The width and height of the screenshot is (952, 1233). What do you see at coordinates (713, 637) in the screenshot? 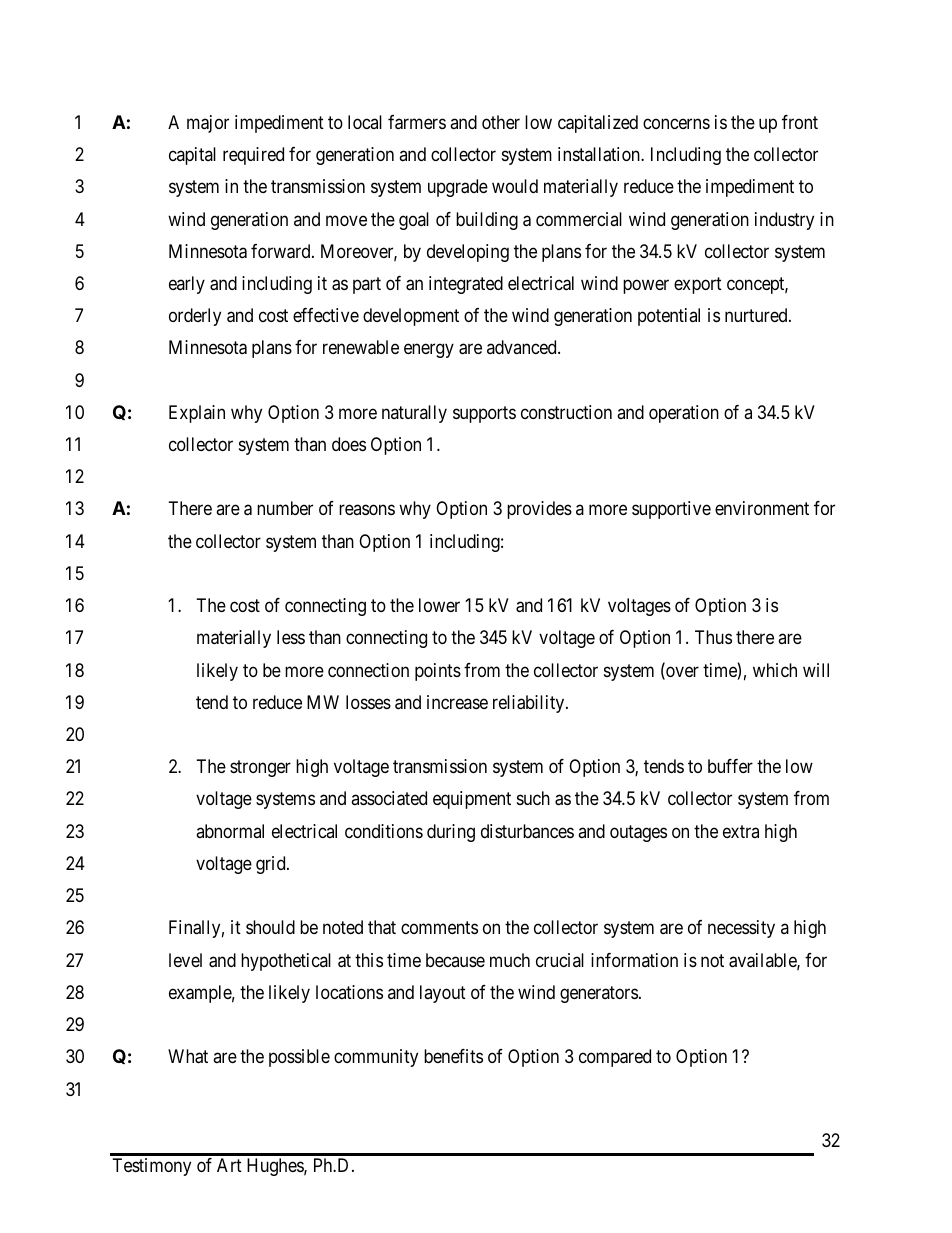
I see `Thus` at bounding box center [713, 637].
